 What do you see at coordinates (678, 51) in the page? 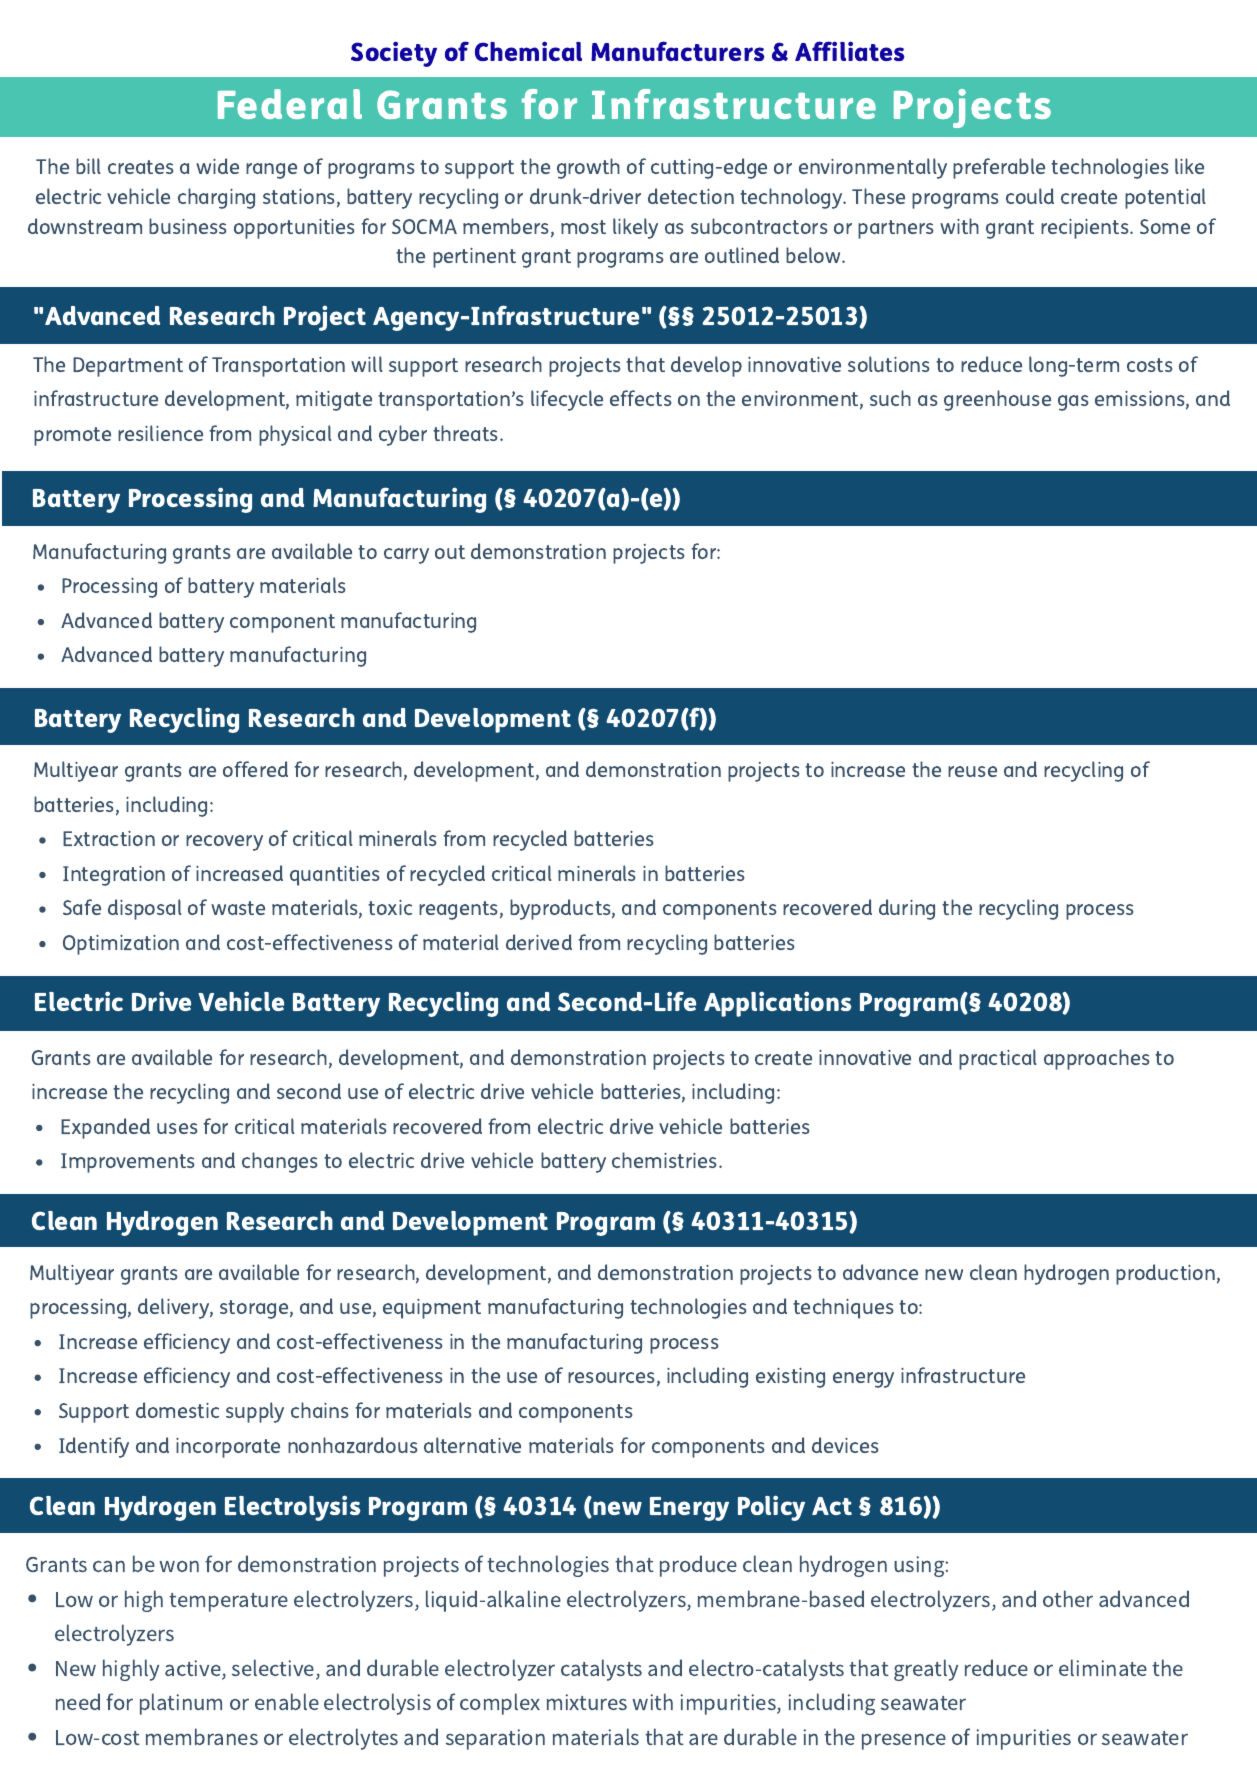
I see `Manufacturers` at bounding box center [678, 51].
